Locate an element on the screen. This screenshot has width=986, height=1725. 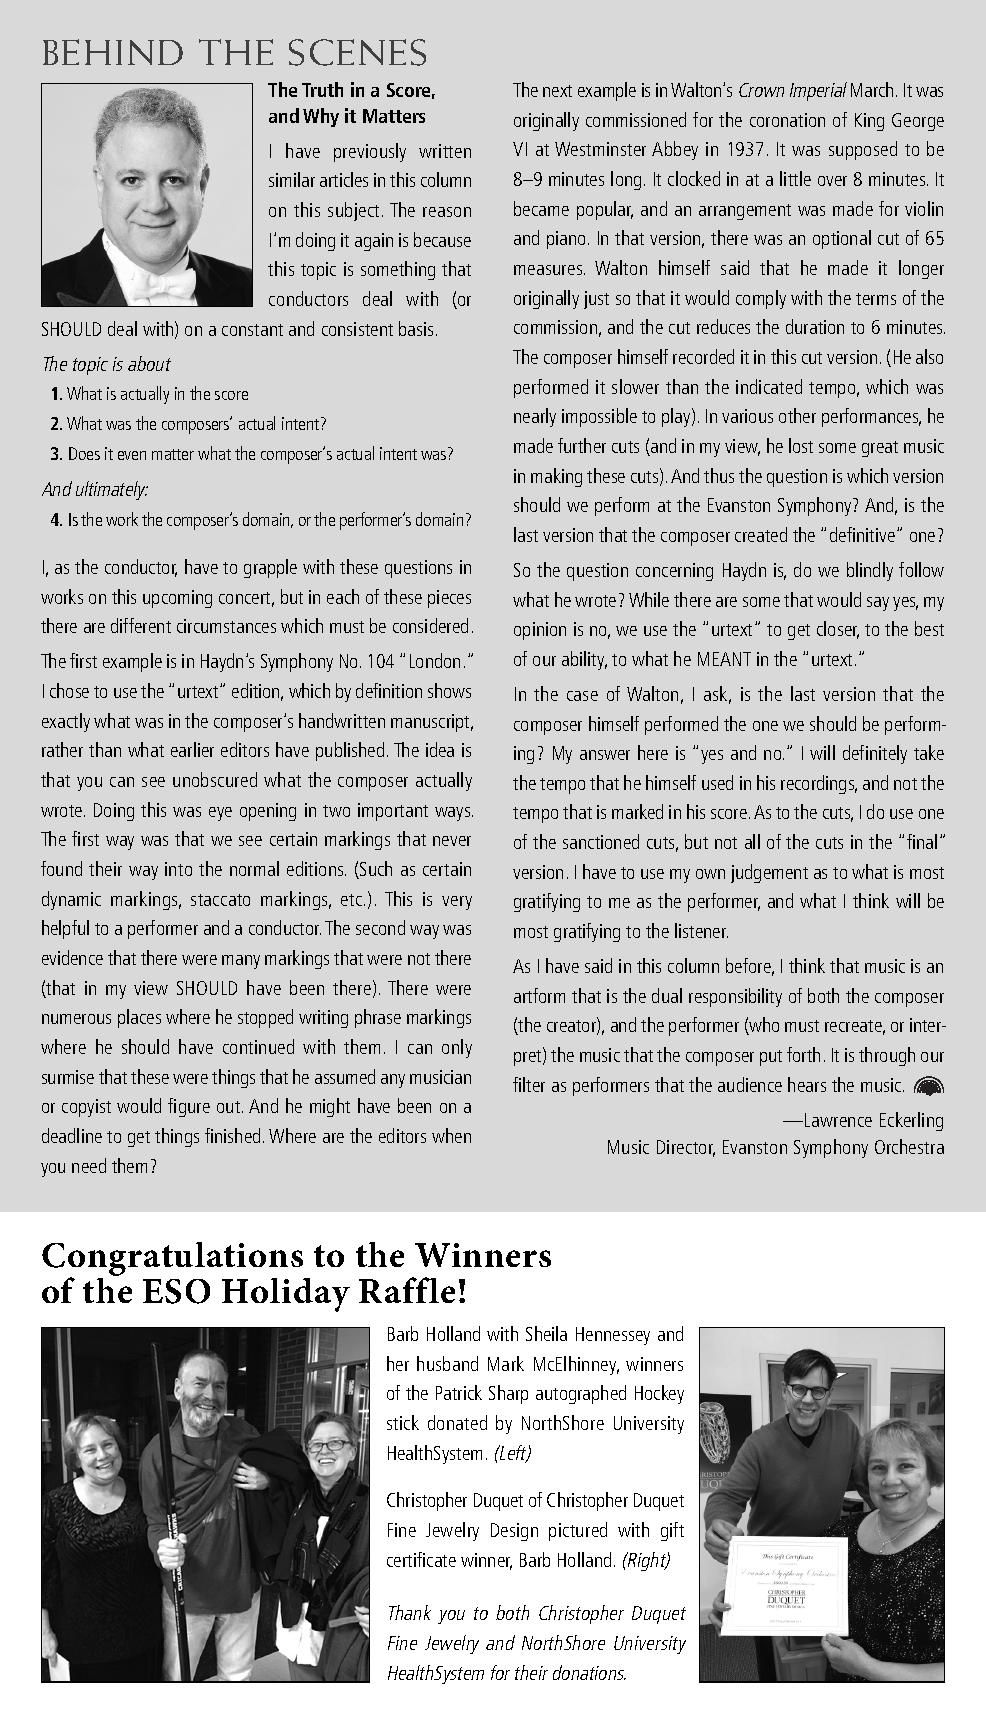
pieces is located at coordinates (449, 599).
